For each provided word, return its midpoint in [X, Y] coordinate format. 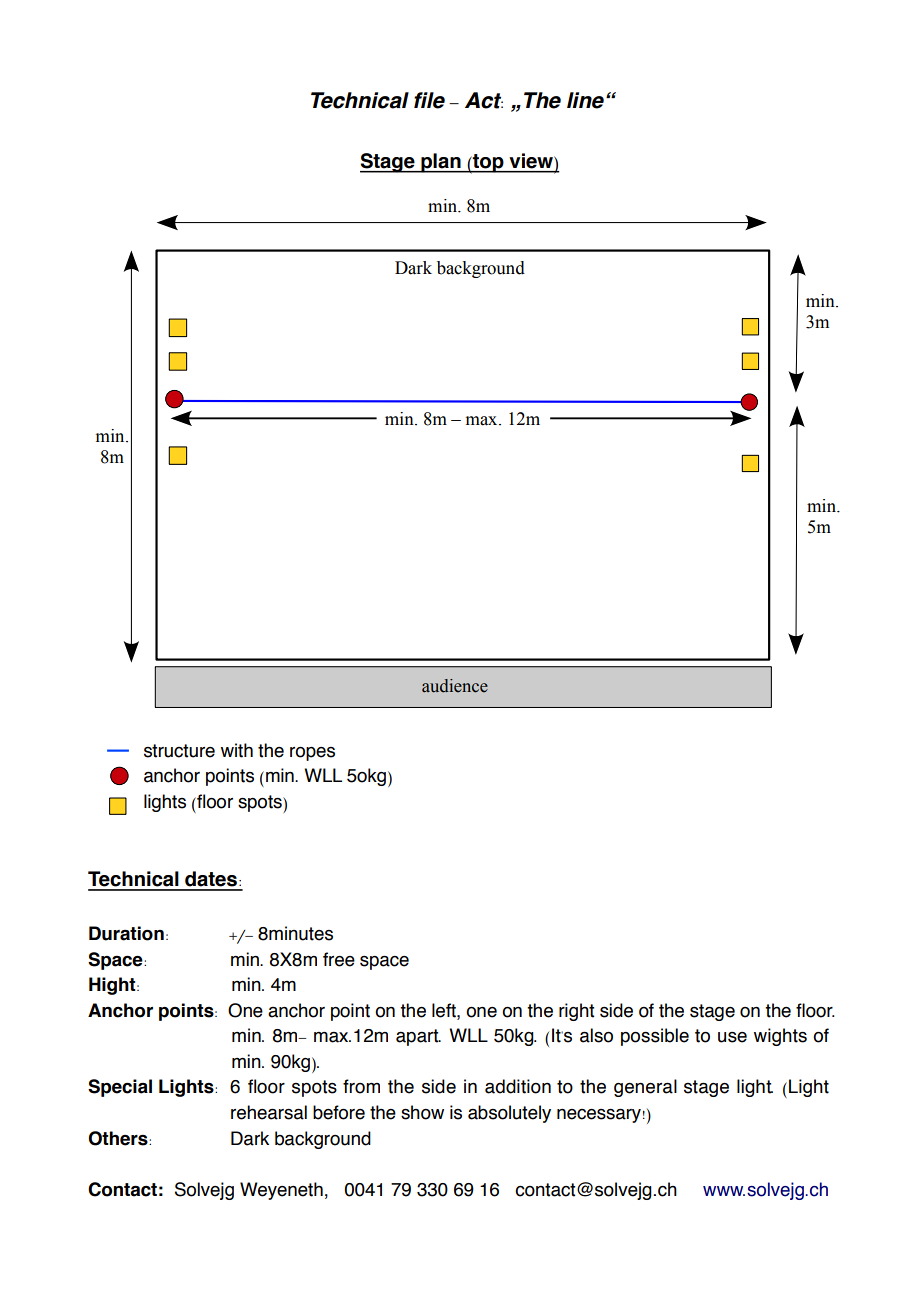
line [585, 100]
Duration [126, 933]
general [645, 1088]
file [429, 100]
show [422, 1112]
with [237, 750]
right [576, 1012]
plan [441, 163]
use [732, 1037]
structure [179, 751]
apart [418, 1037]
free [339, 959]
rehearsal [269, 1112]
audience [455, 686]
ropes [312, 754]
